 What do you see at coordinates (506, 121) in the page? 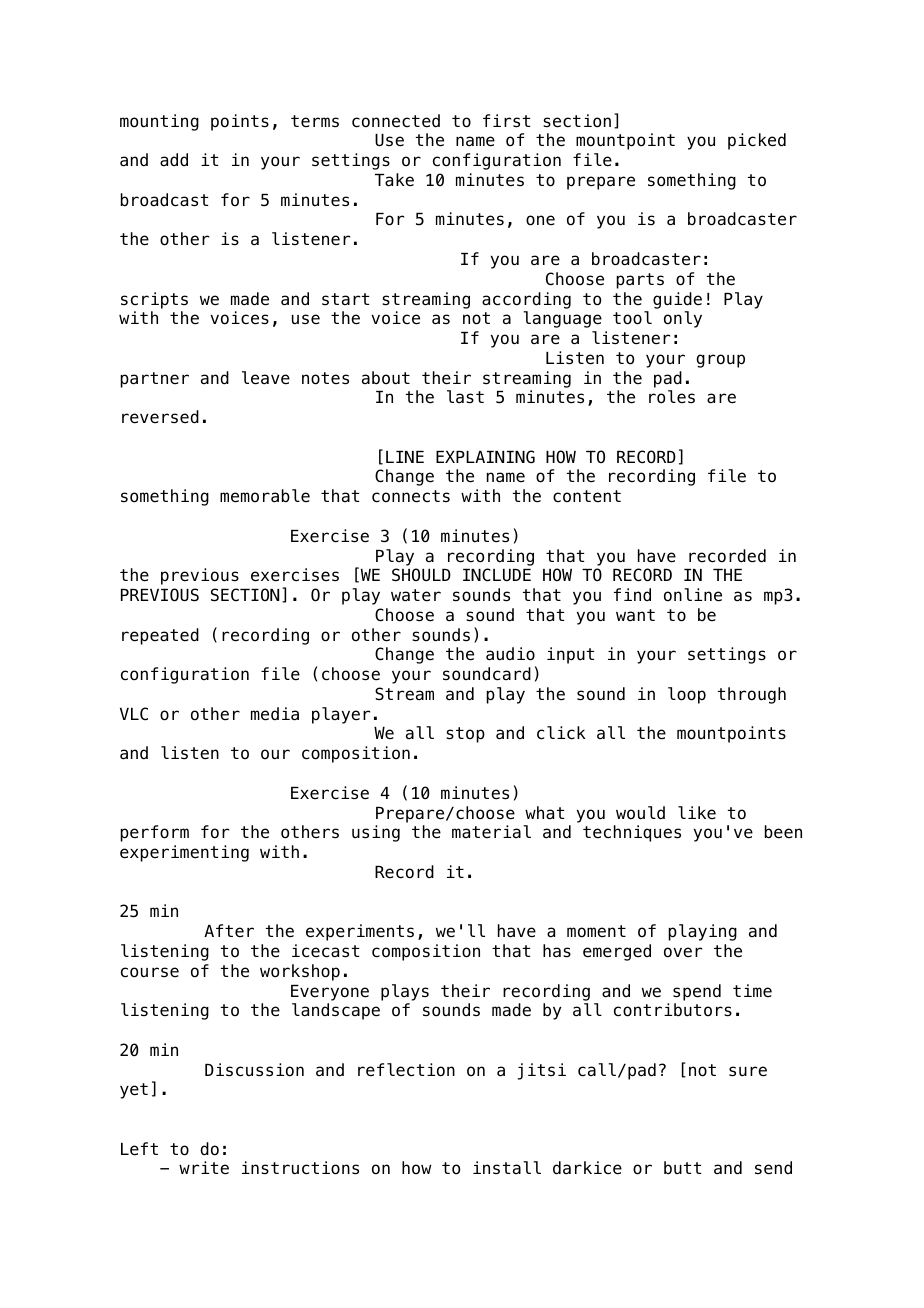
I see `first` at bounding box center [506, 121].
